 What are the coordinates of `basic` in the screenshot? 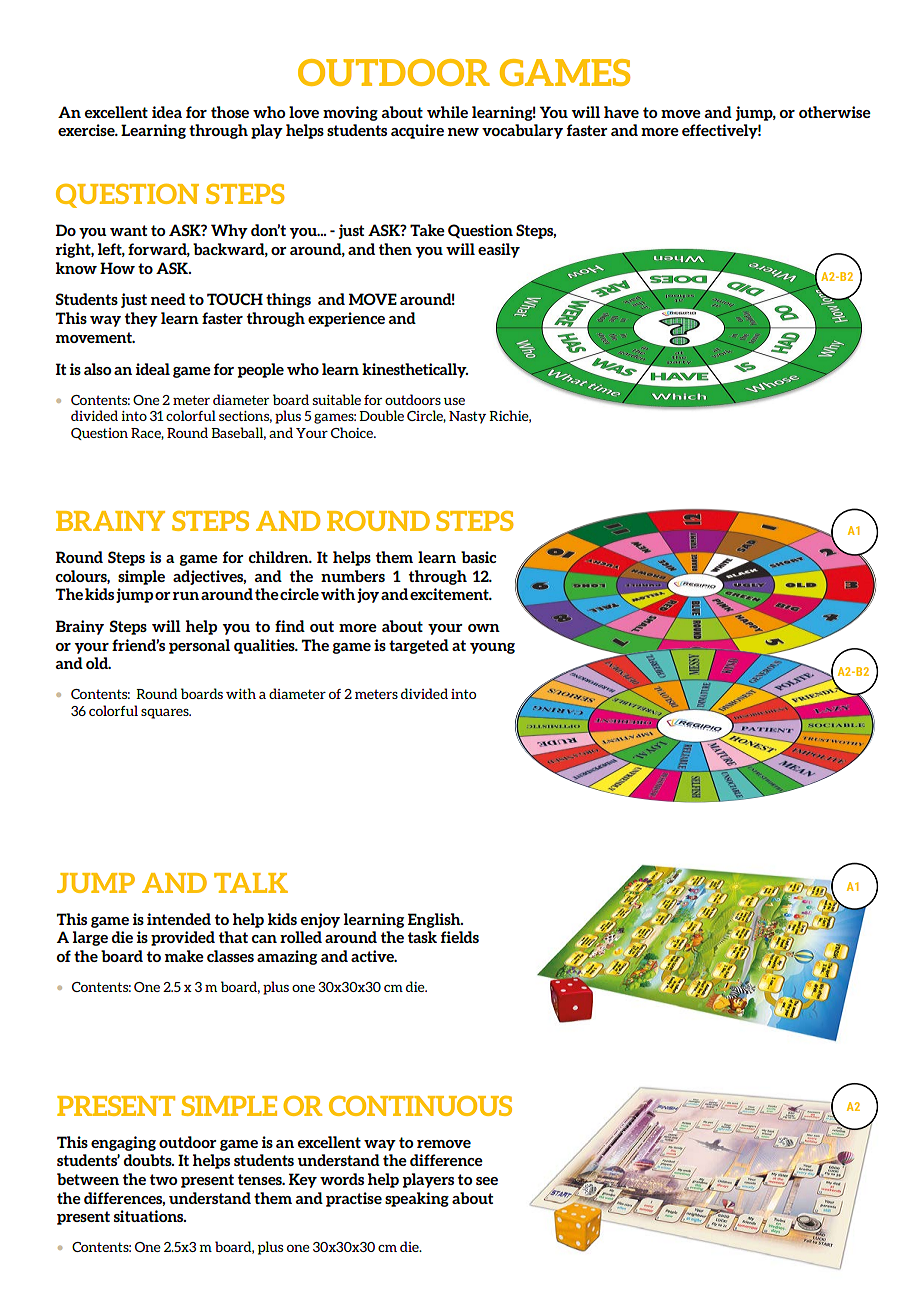 It's located at (478, 557).
